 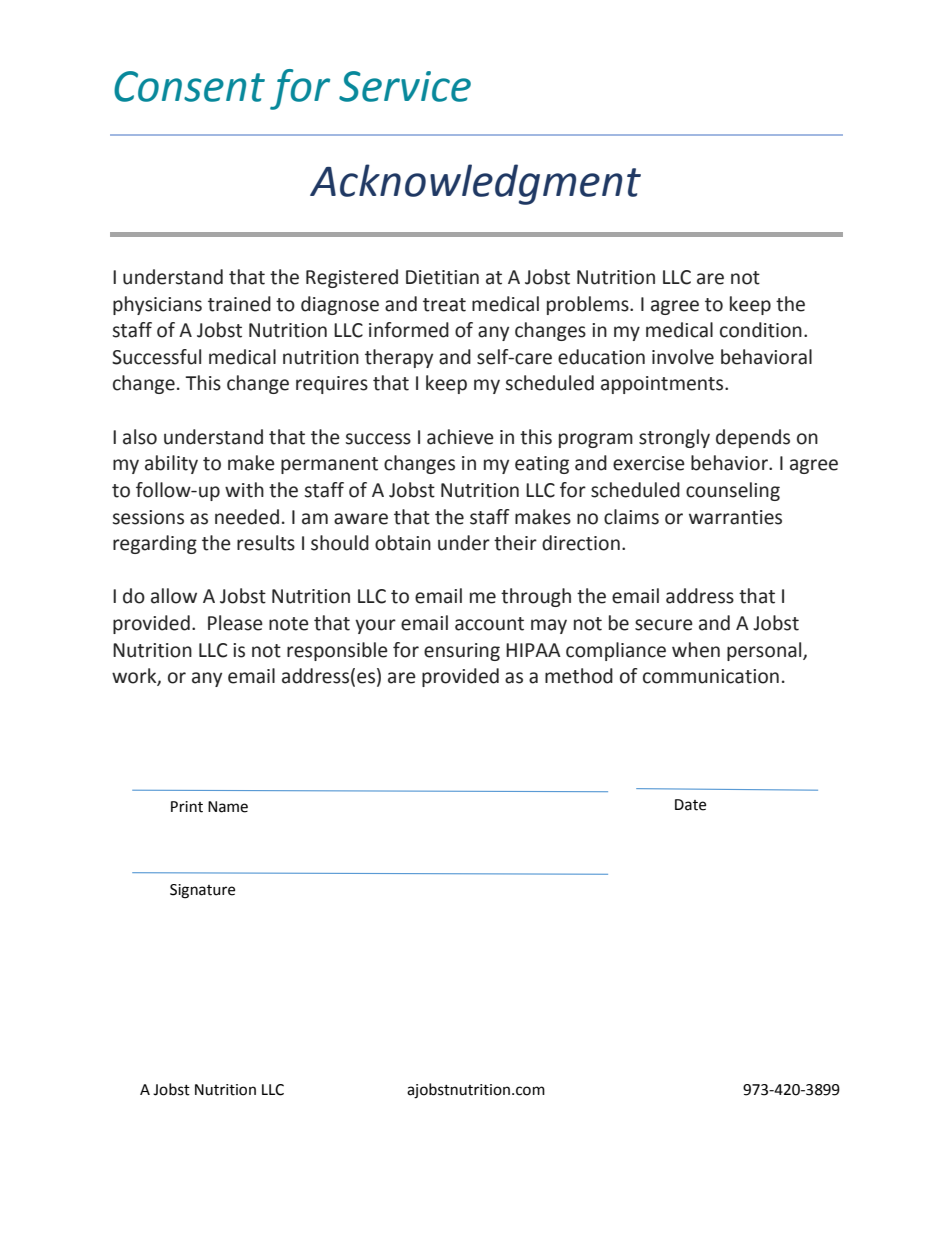 I want to click on Service, so click(x=405, y=86).
